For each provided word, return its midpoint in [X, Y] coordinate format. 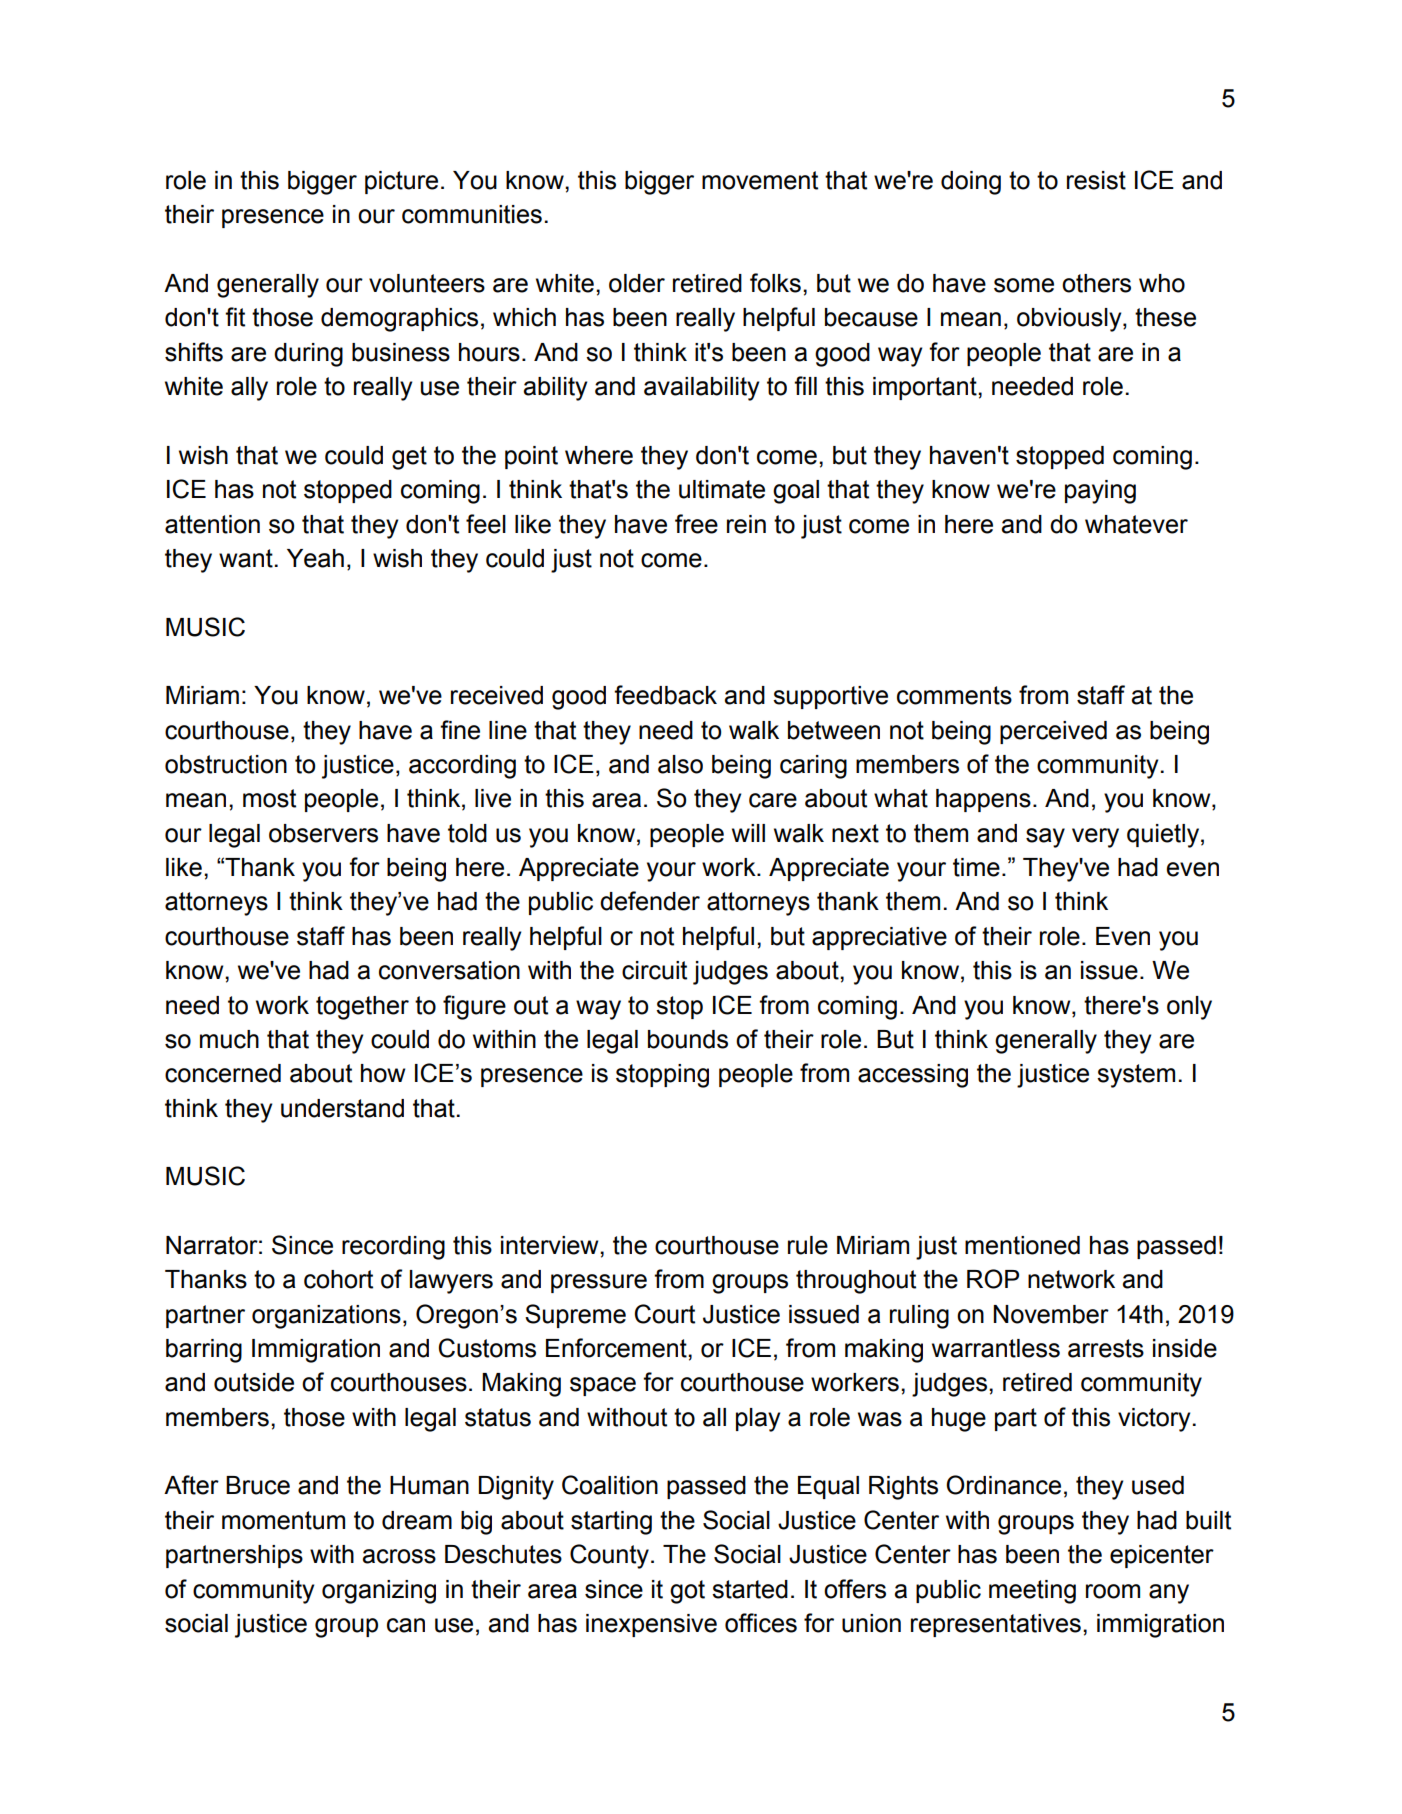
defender [650, 901]
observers [323, 833]
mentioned [1022, 1245]
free [696, 524]
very [1095, 838]
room [1113, 1591]
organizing [379, 1592]
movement [760, 180]
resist [1096, 180]
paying [1100, 492]
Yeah [315, 558]
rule [808, 1245]
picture [401, 182]
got [687, 1592]
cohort [338, 1279]
